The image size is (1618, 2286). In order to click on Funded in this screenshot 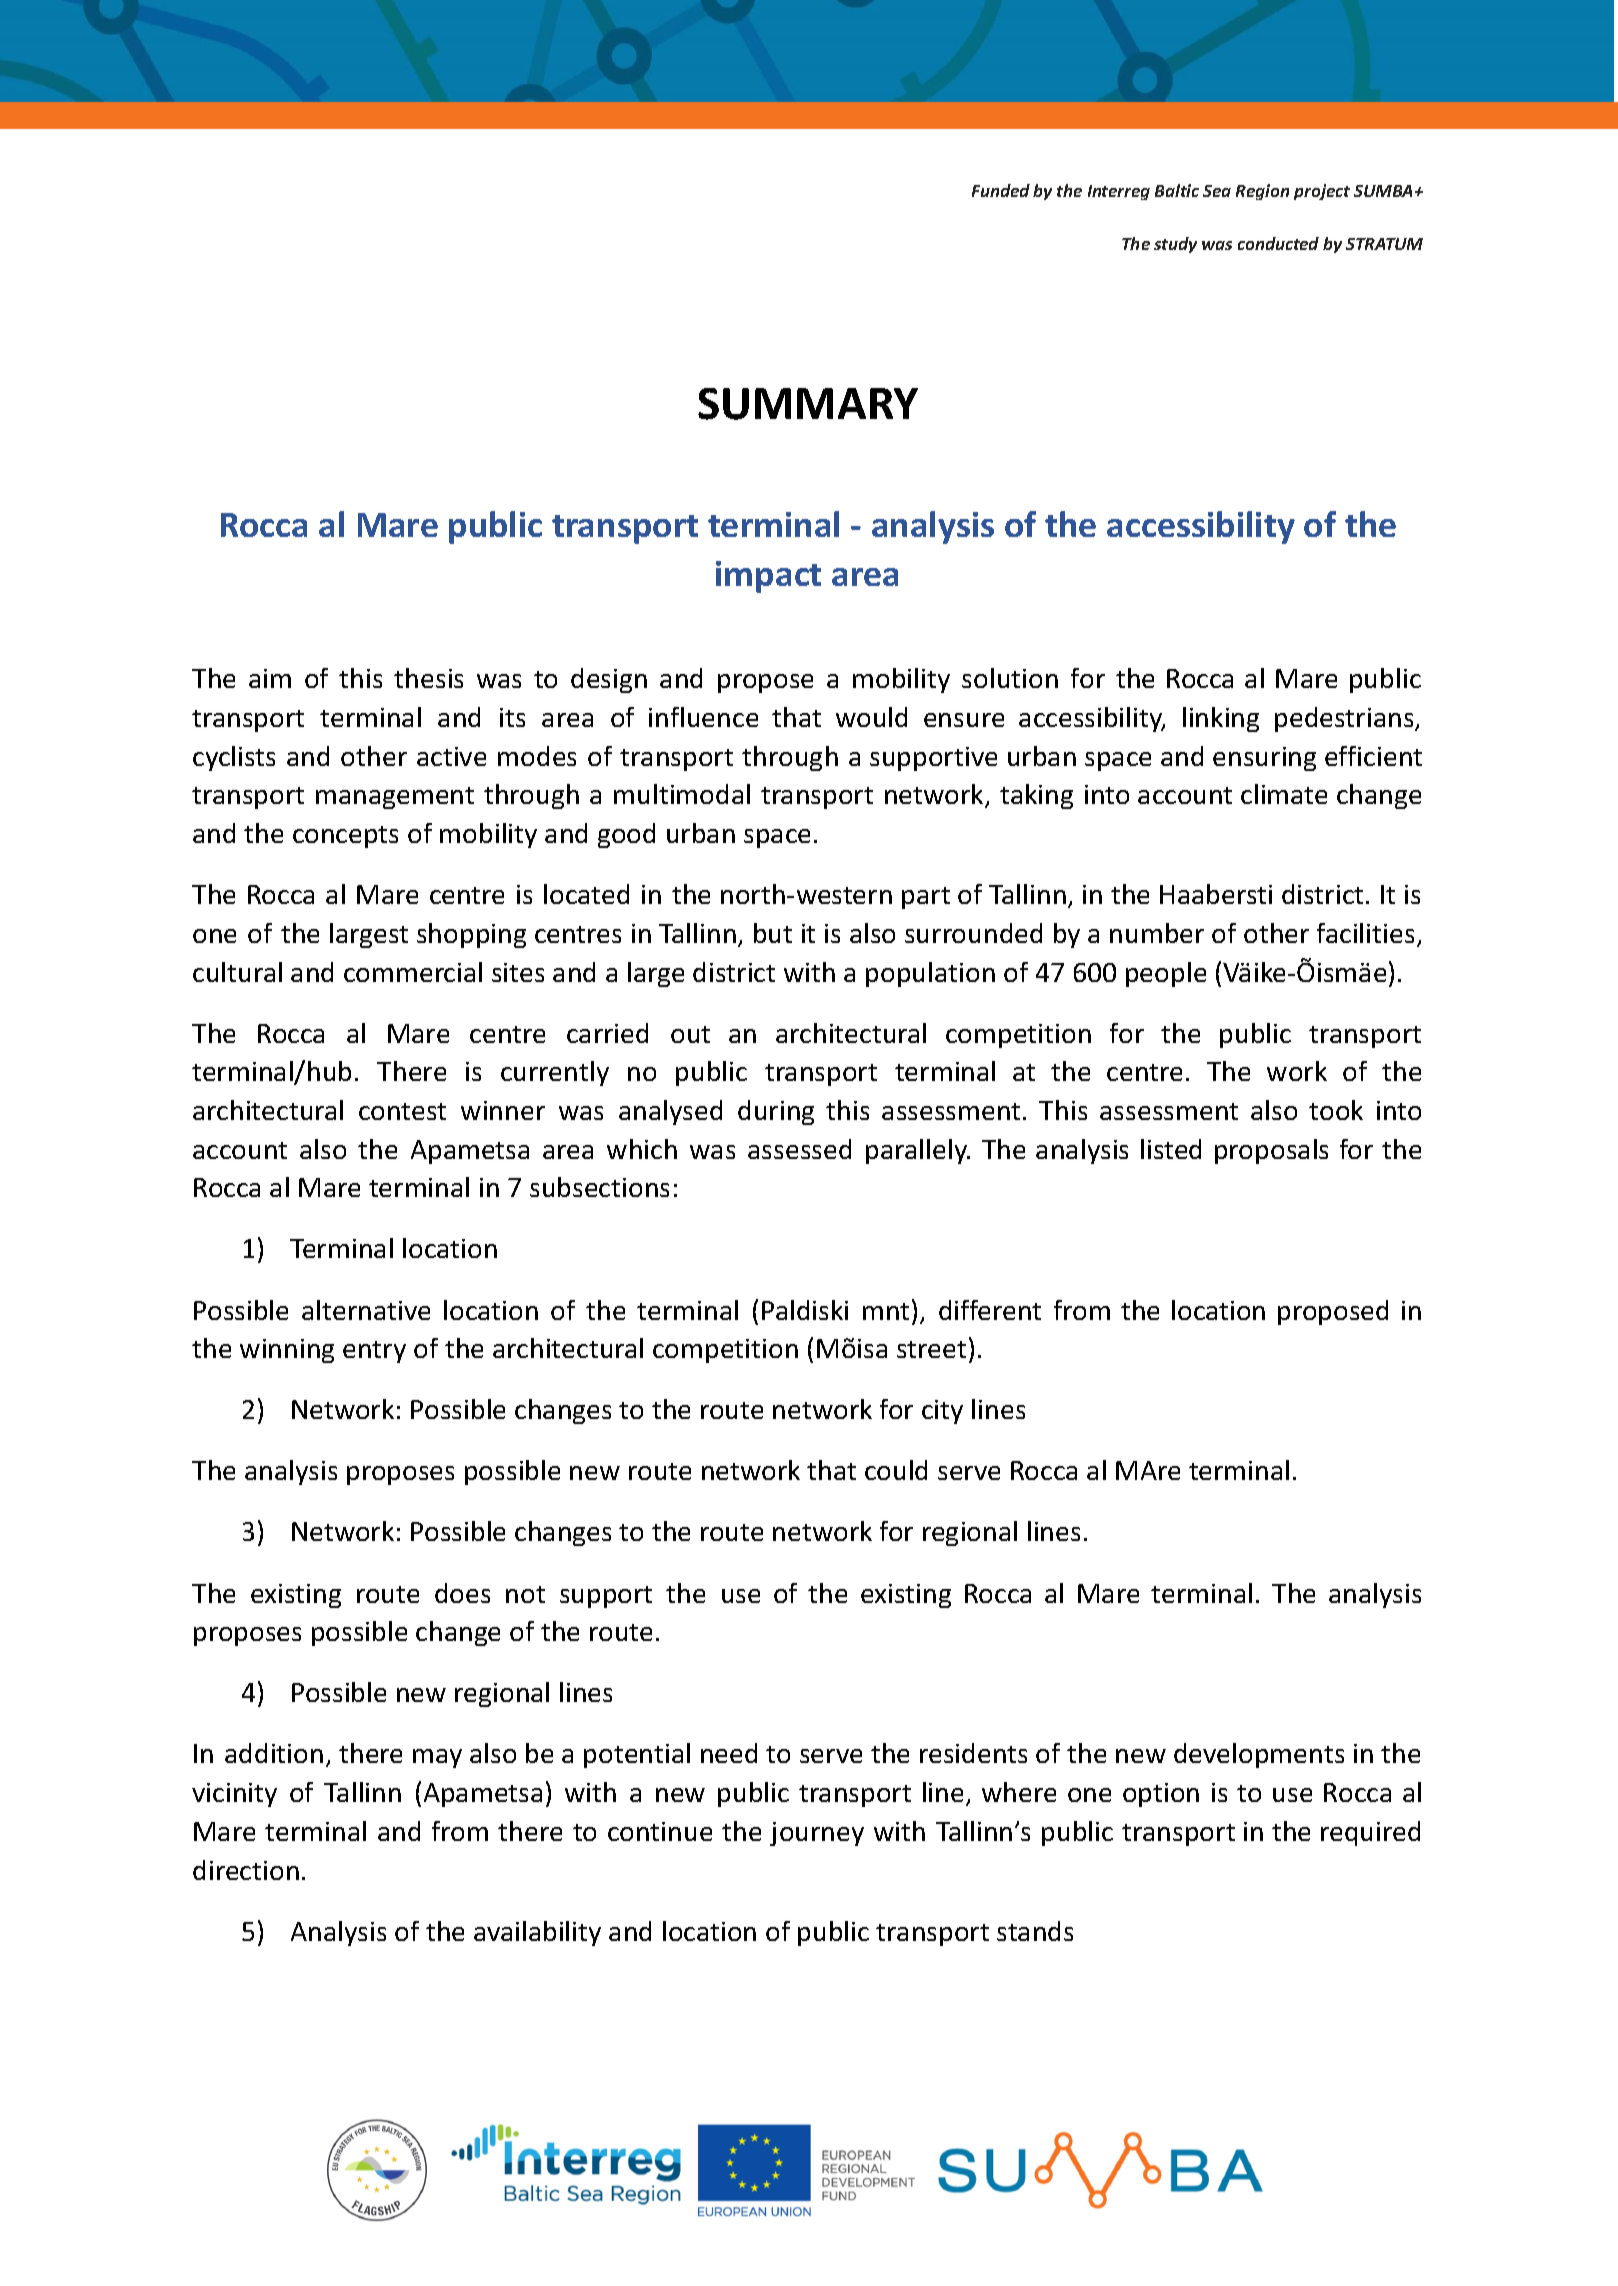, I will do `click(1001, 190)`.
